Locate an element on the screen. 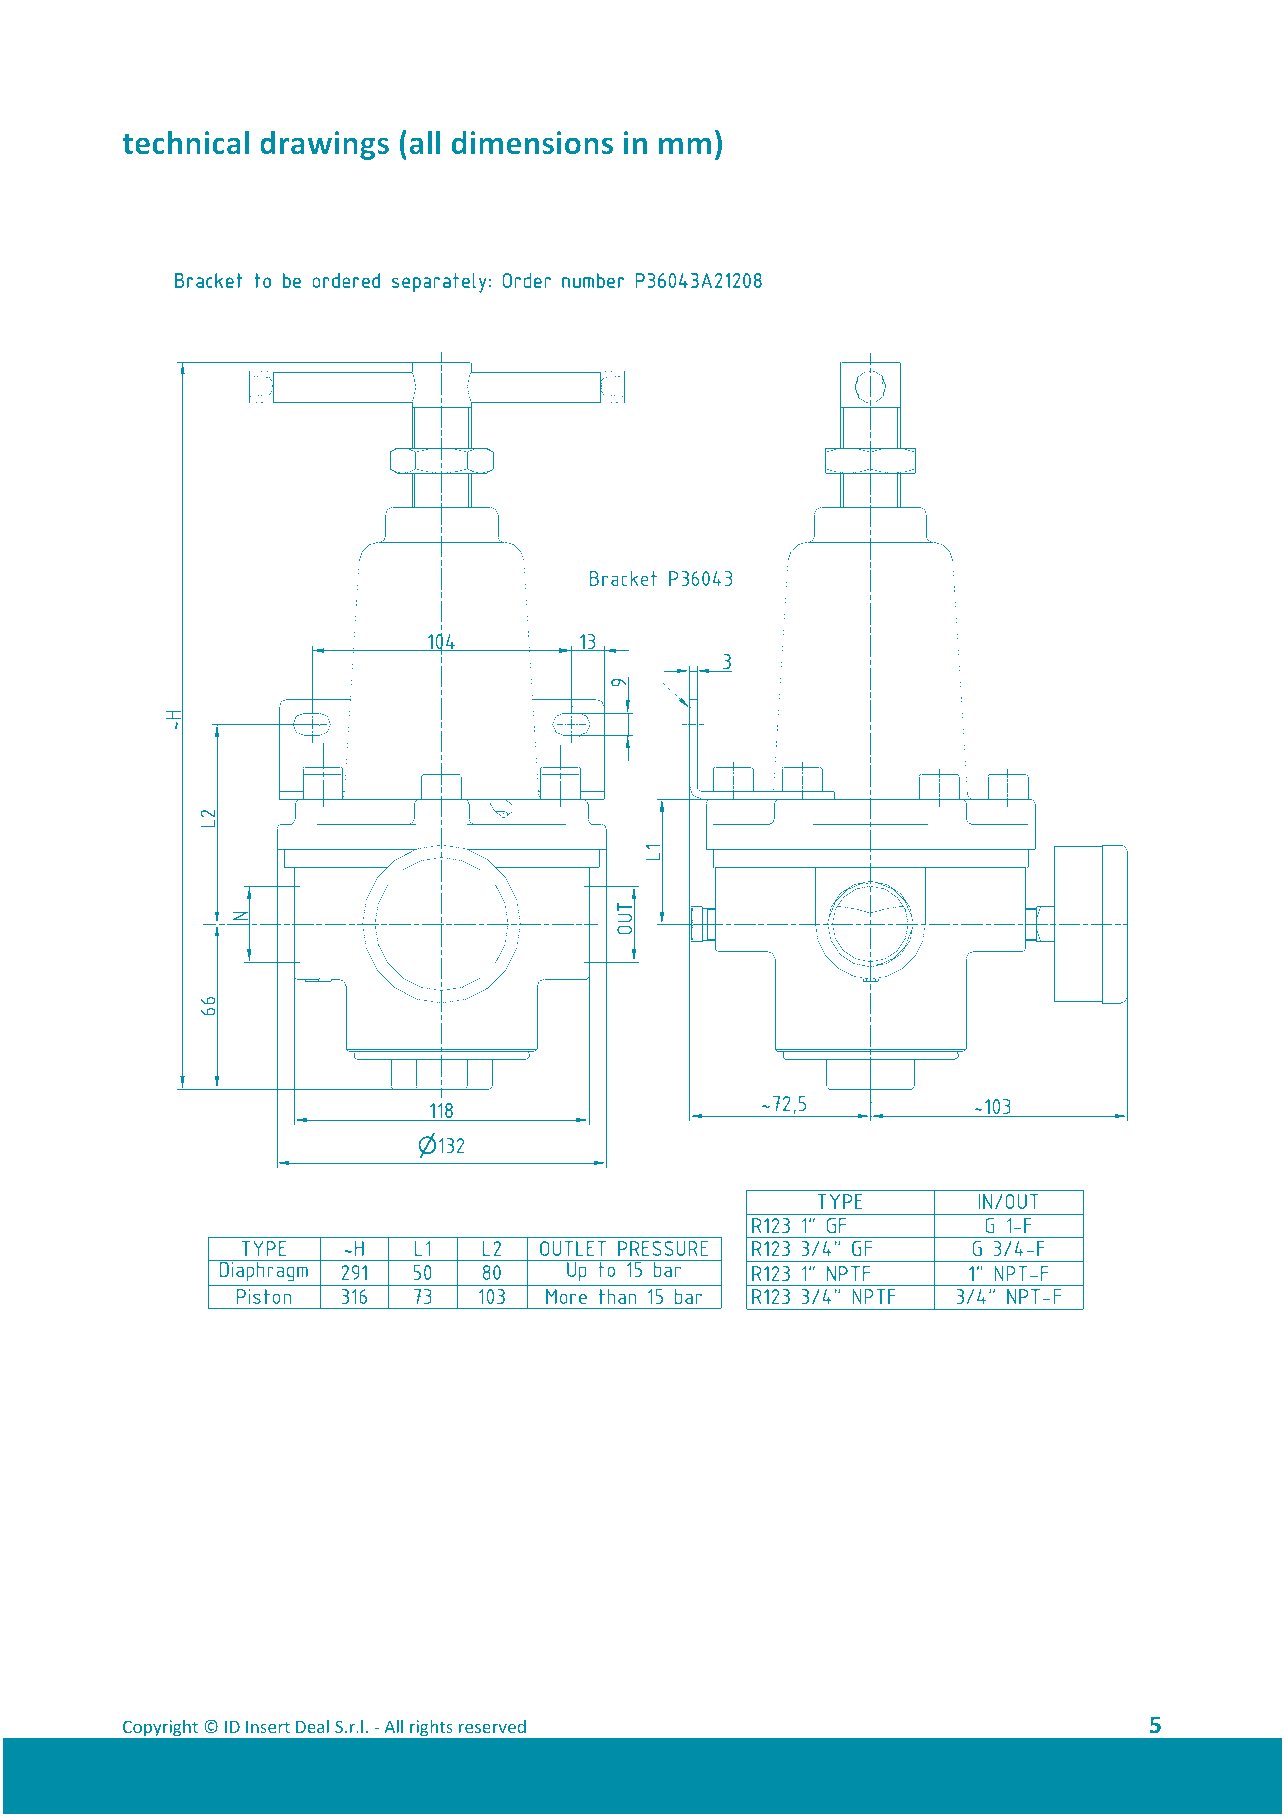  drawings is located at coordinates (324, 145).
